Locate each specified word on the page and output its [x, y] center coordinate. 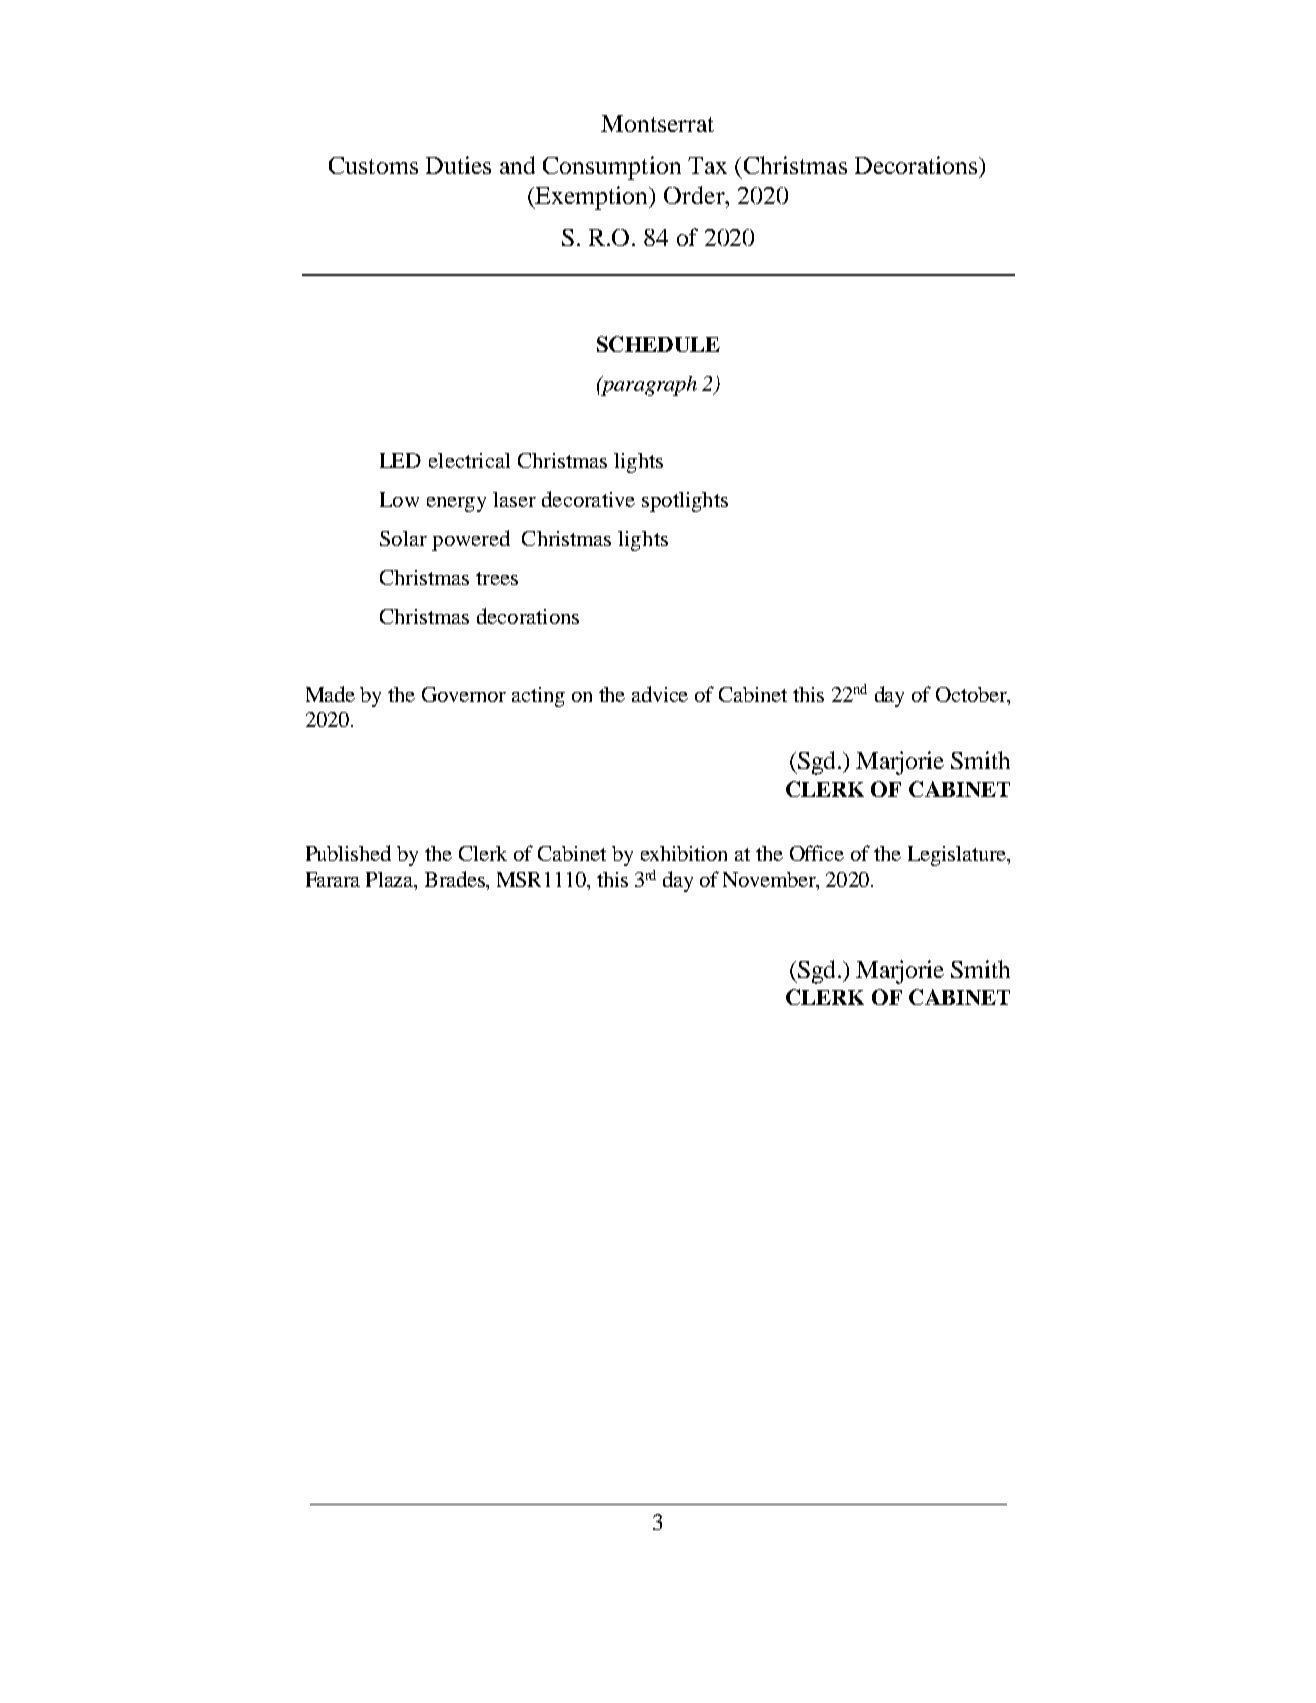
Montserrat [657, 123]
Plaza [391, 881]
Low [399, 499]
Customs [373, 165]
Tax [707, 165]
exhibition [684, 853]
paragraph [648, 386]
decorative [588, 499]
